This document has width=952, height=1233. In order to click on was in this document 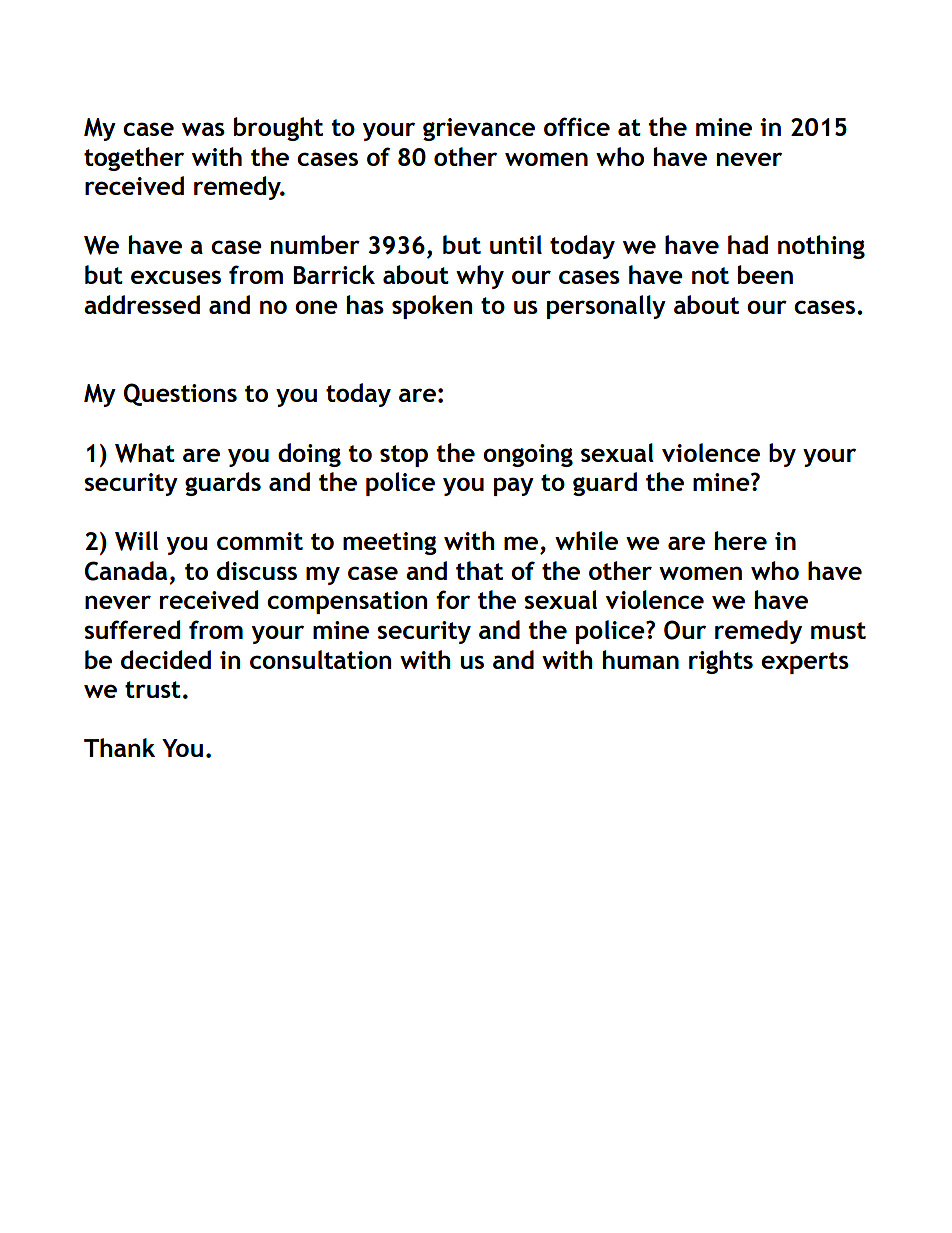, I will do `click(203, 129)`.
